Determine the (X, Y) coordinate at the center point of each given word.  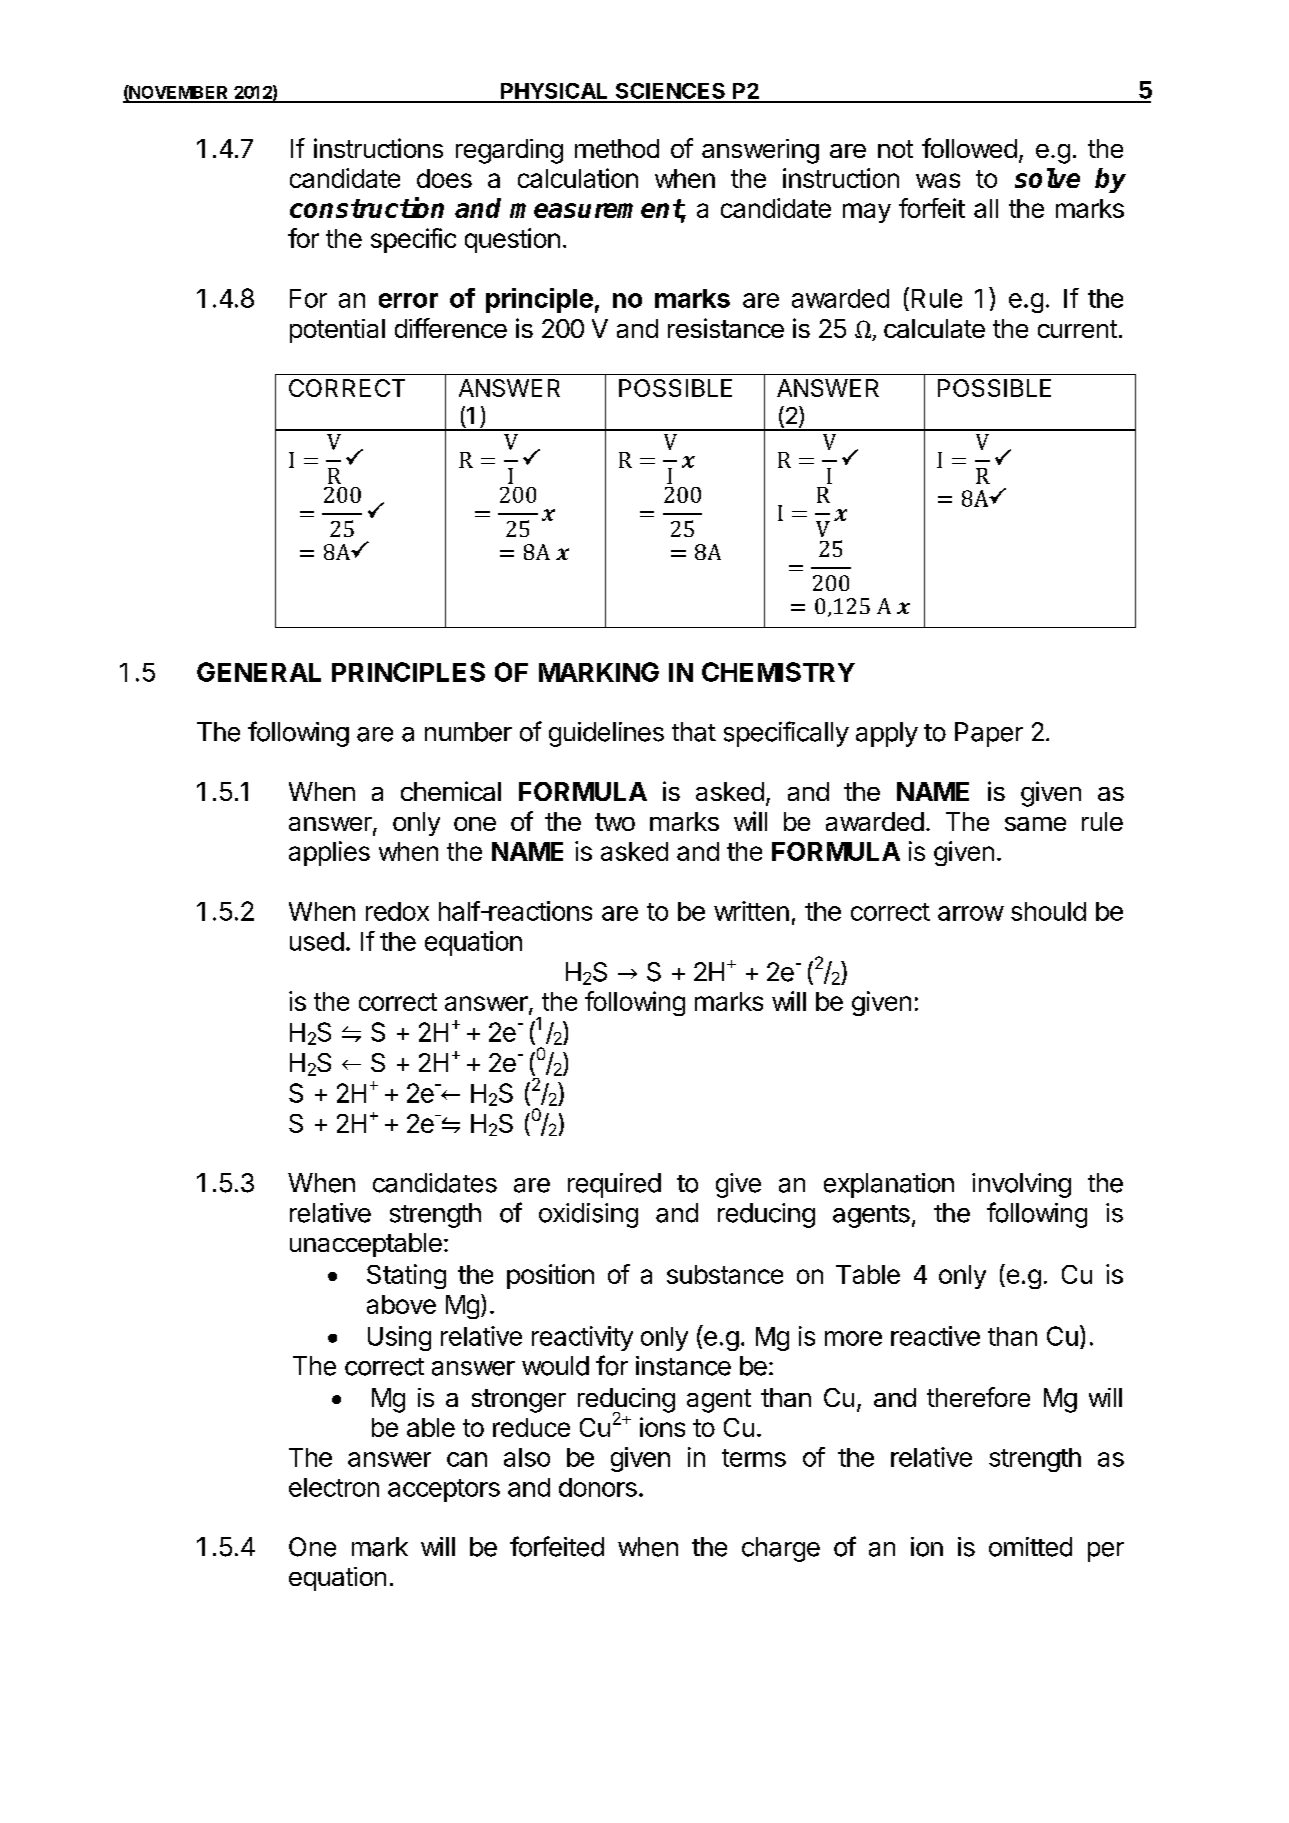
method (617, 148)
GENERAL (259, 672)
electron (334, 1487)
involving (1021, 1185)
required (614, 1185)
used (317, 941)
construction (367, 207)
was (938, 180)
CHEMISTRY (778, 672)
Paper (989, 734)
